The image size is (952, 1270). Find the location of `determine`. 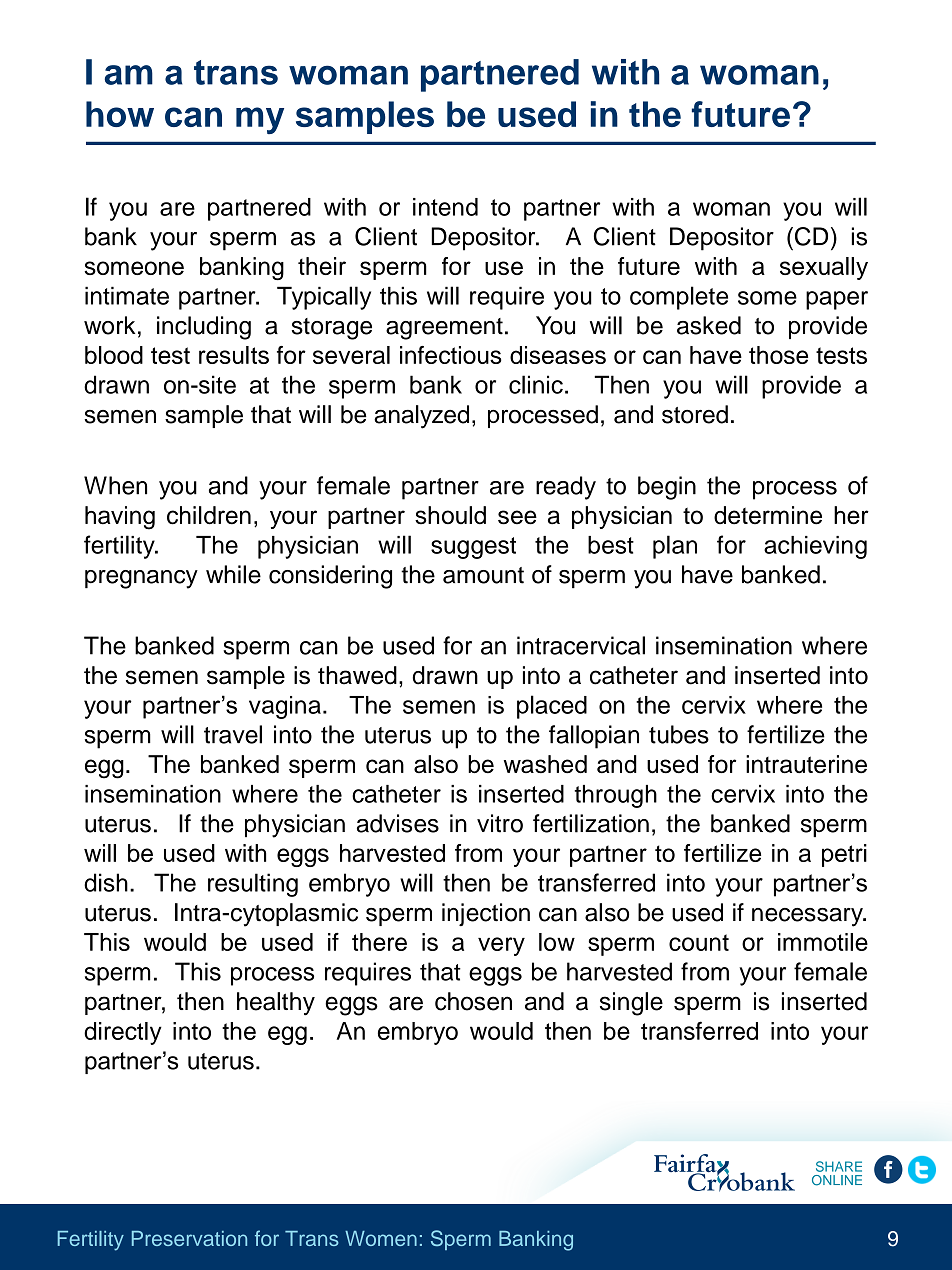

determine is located at coordinates (768, 515).
